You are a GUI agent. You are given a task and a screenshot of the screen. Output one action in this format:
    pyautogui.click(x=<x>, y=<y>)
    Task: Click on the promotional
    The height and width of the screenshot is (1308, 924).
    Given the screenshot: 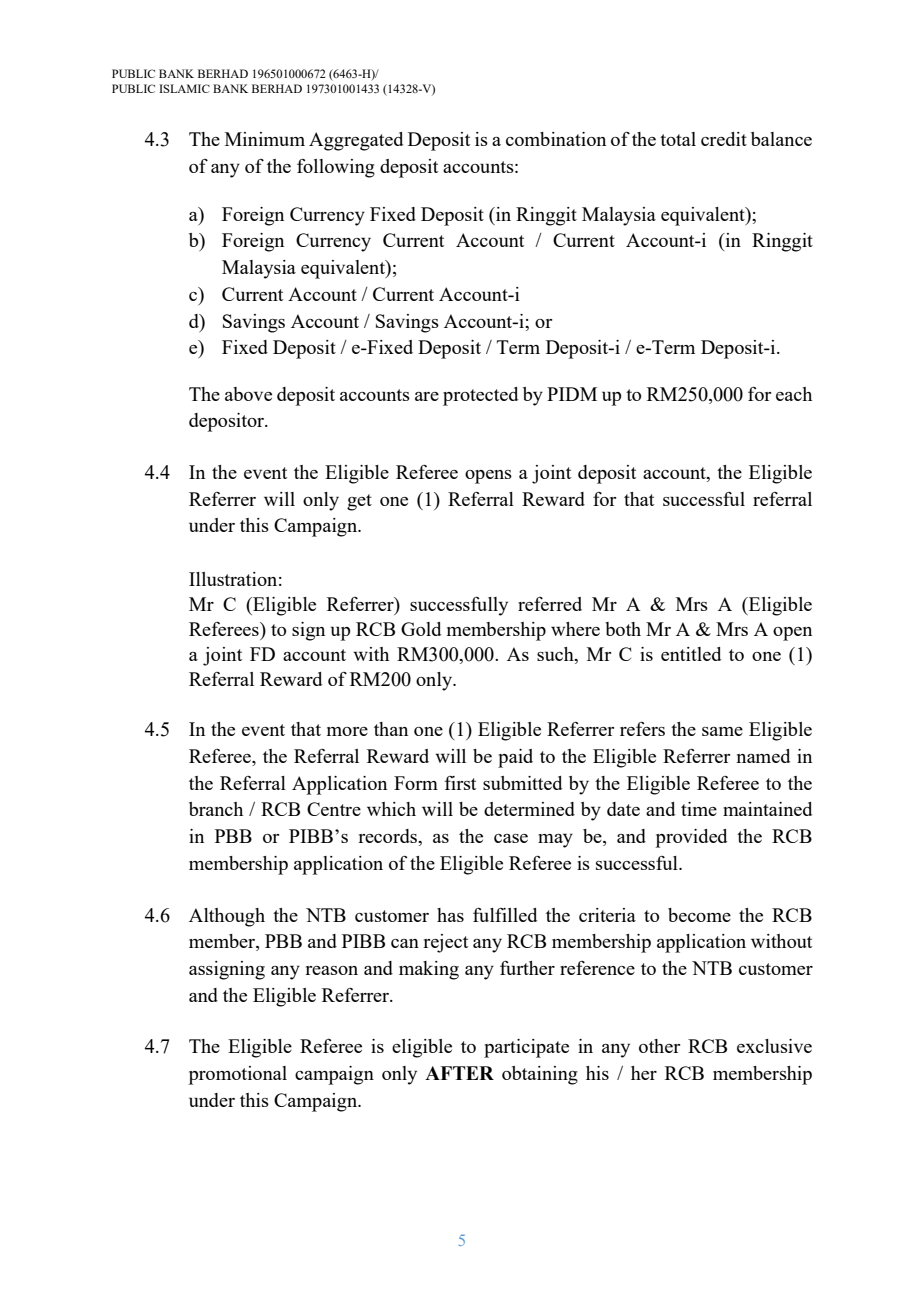 What is the action you would take?
    pyautogui.click(x=238, y=1075)
